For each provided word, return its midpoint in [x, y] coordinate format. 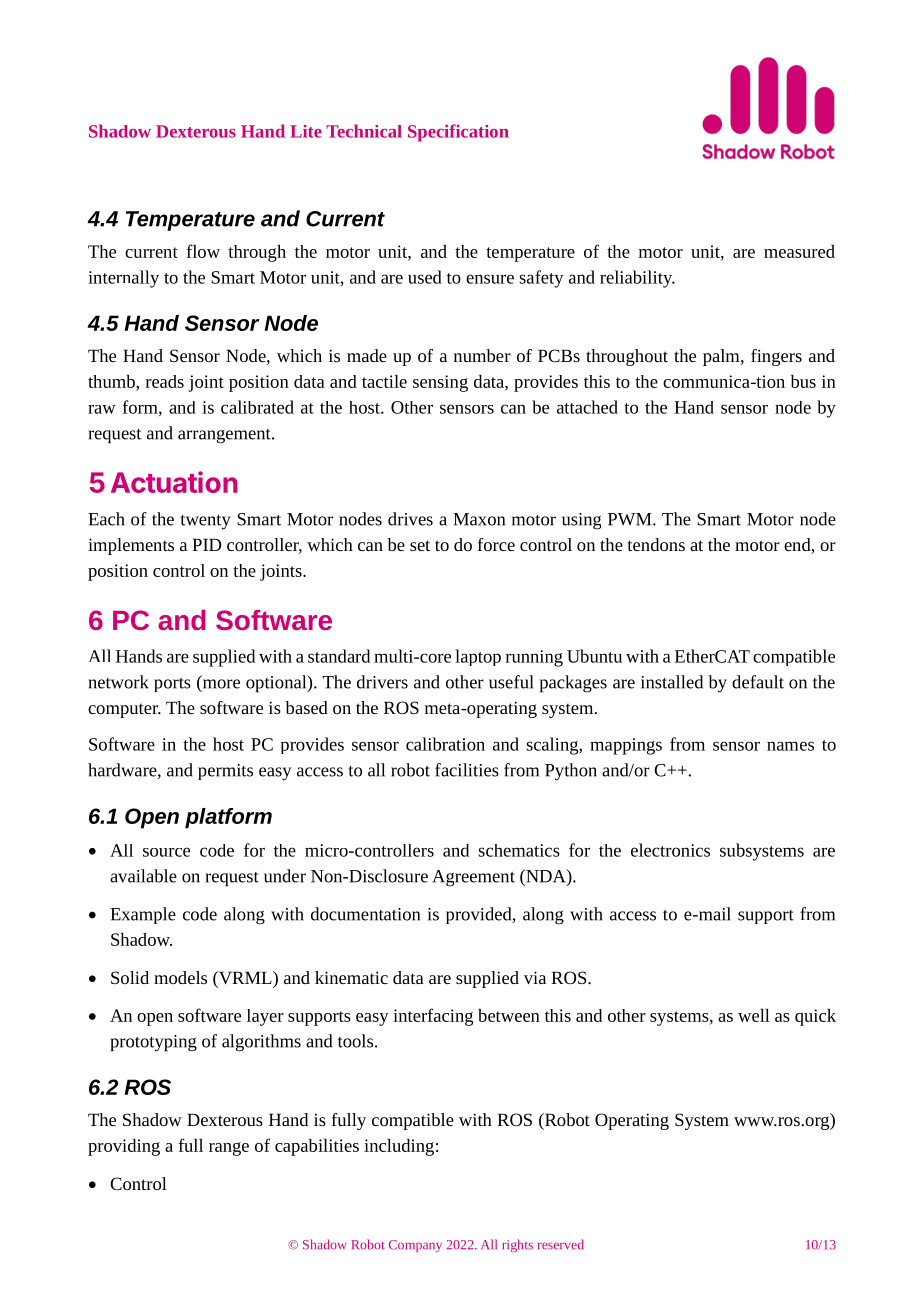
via [535, 977]
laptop [478, 657]
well [754, 1015]
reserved [561, 1244]
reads [165, 381]
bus [803, 381]
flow [203, 251]
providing [124, 1147]
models [180, 977]
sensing [440, 383]
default [758, 682]
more [220, 684]
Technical [364, 131]
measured [799, 251]
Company [415, 1246]
